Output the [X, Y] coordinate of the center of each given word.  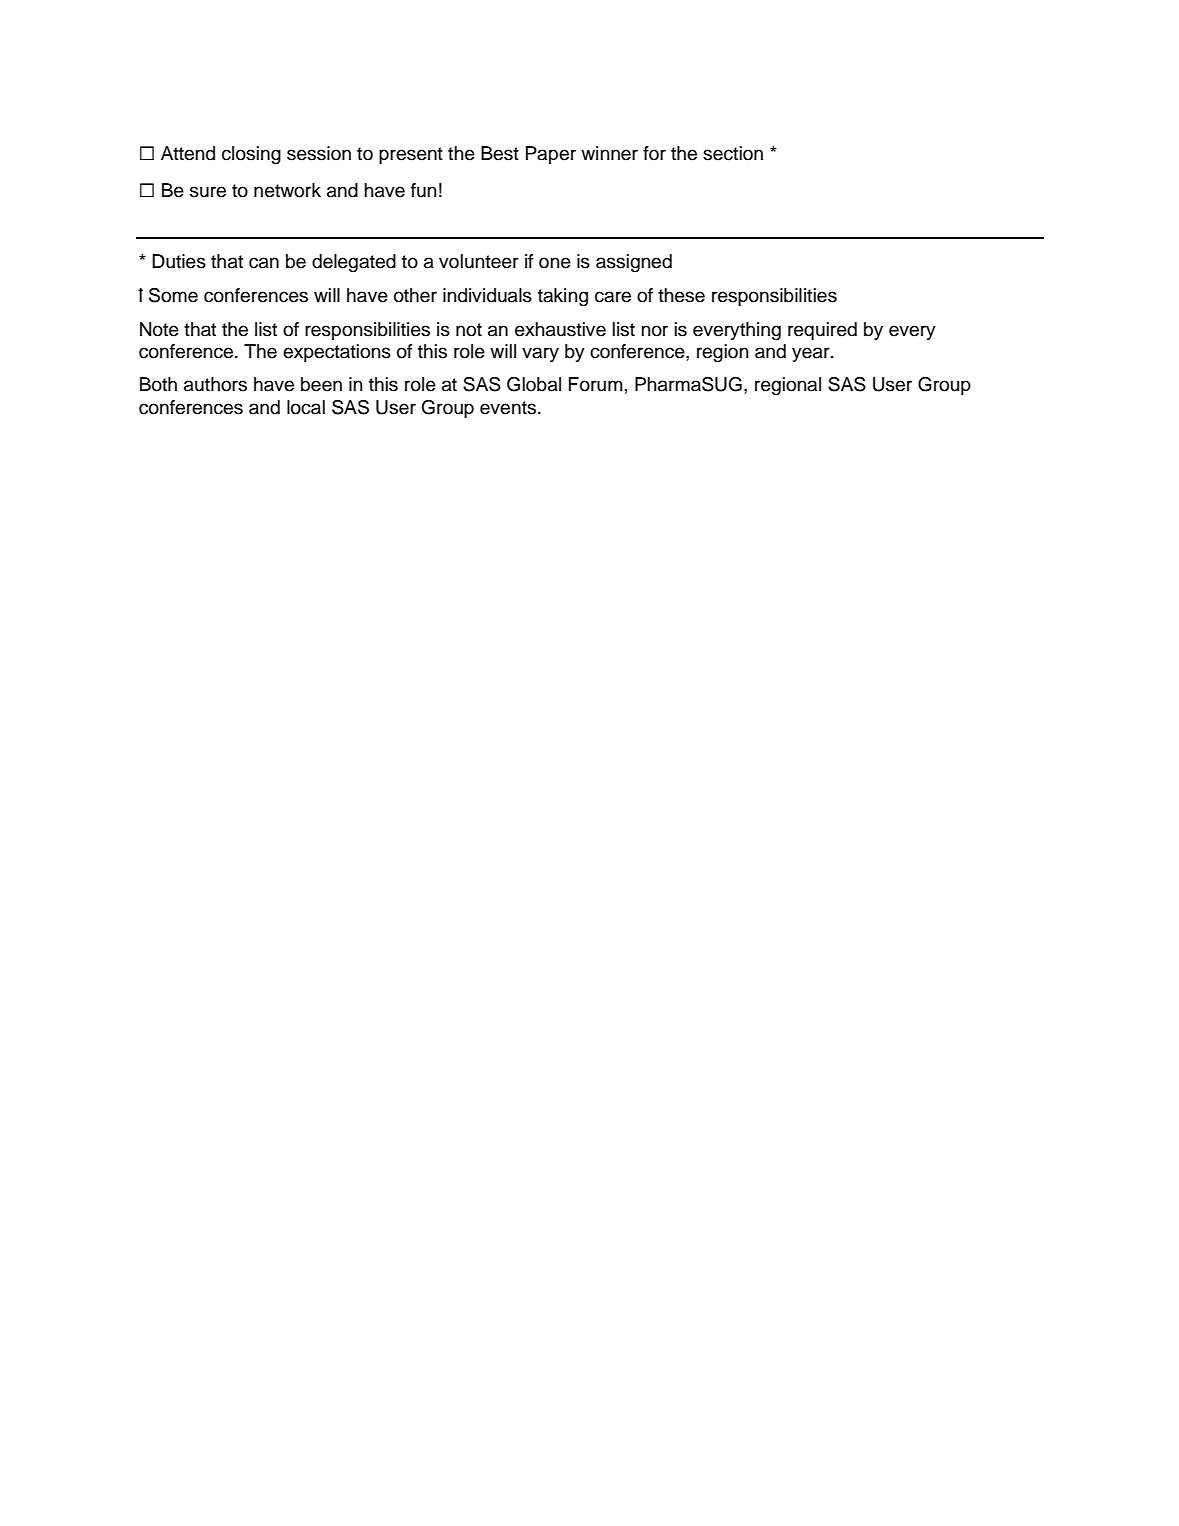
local [306, 407]
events [508, 408]
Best [500, 153]
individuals [487, 295]
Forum [596, 384]
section [733, 153]
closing [251, 155]
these [681, 295]
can [264, 263]
